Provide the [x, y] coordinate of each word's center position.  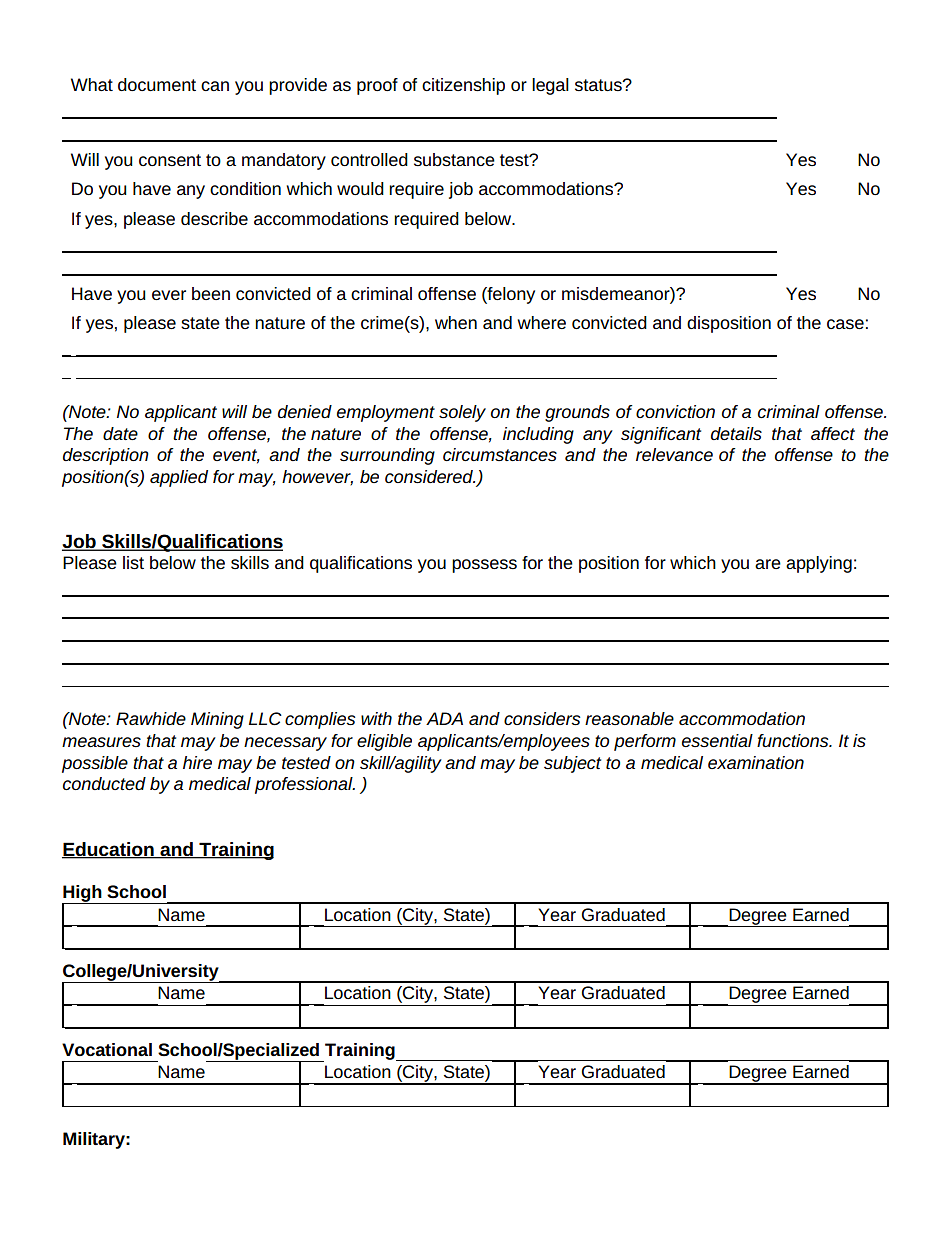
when [456, 322]
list [133, 562]
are [768, 564]
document [157, 84]
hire [197, 762]
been [211, 293]
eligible [384, 742]
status [599, 85]
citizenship [463, 86]
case [845, 324]
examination [756, 762]
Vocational [107, 1049]
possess [484, 566]
